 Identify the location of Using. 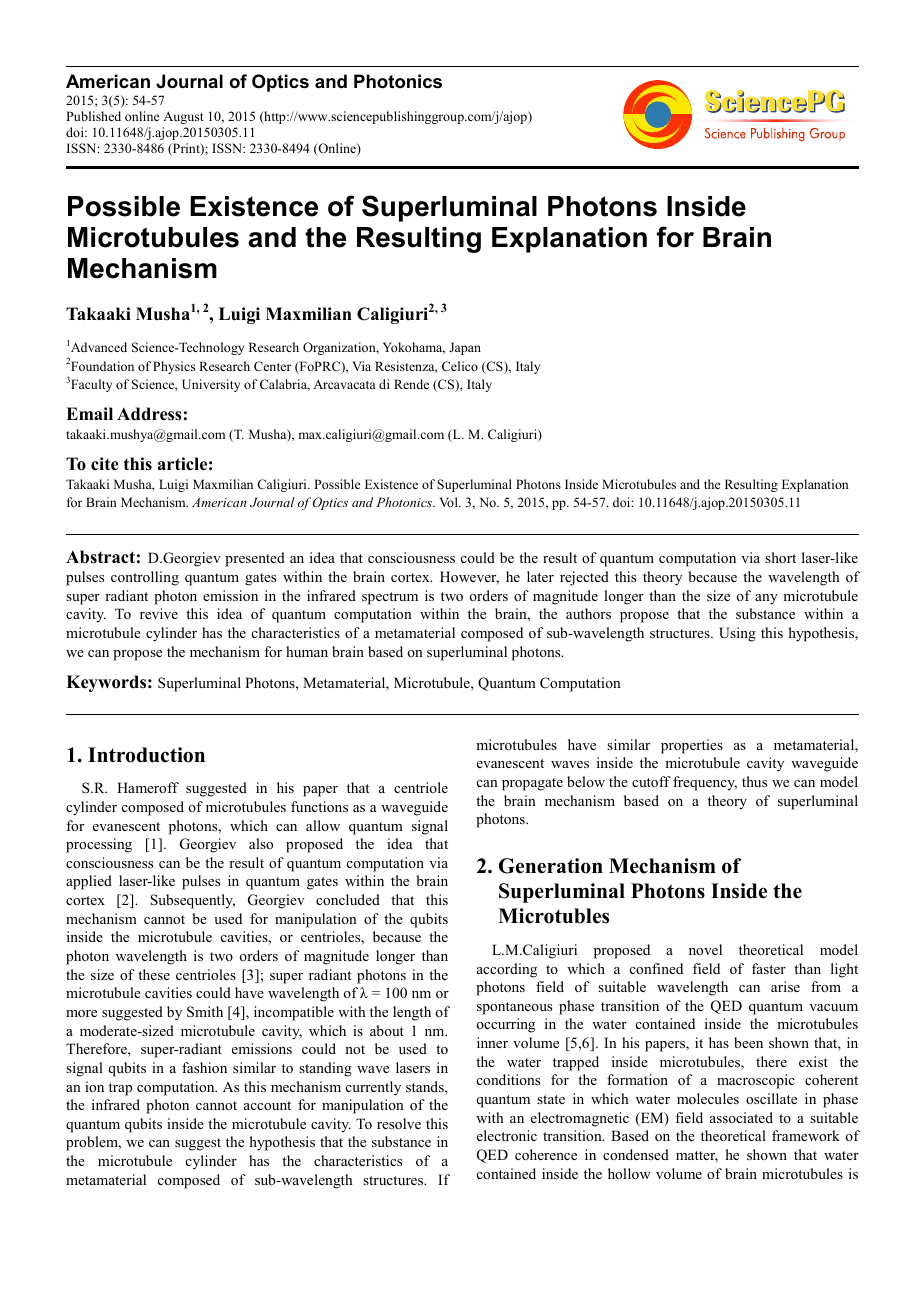
(737, 634).
